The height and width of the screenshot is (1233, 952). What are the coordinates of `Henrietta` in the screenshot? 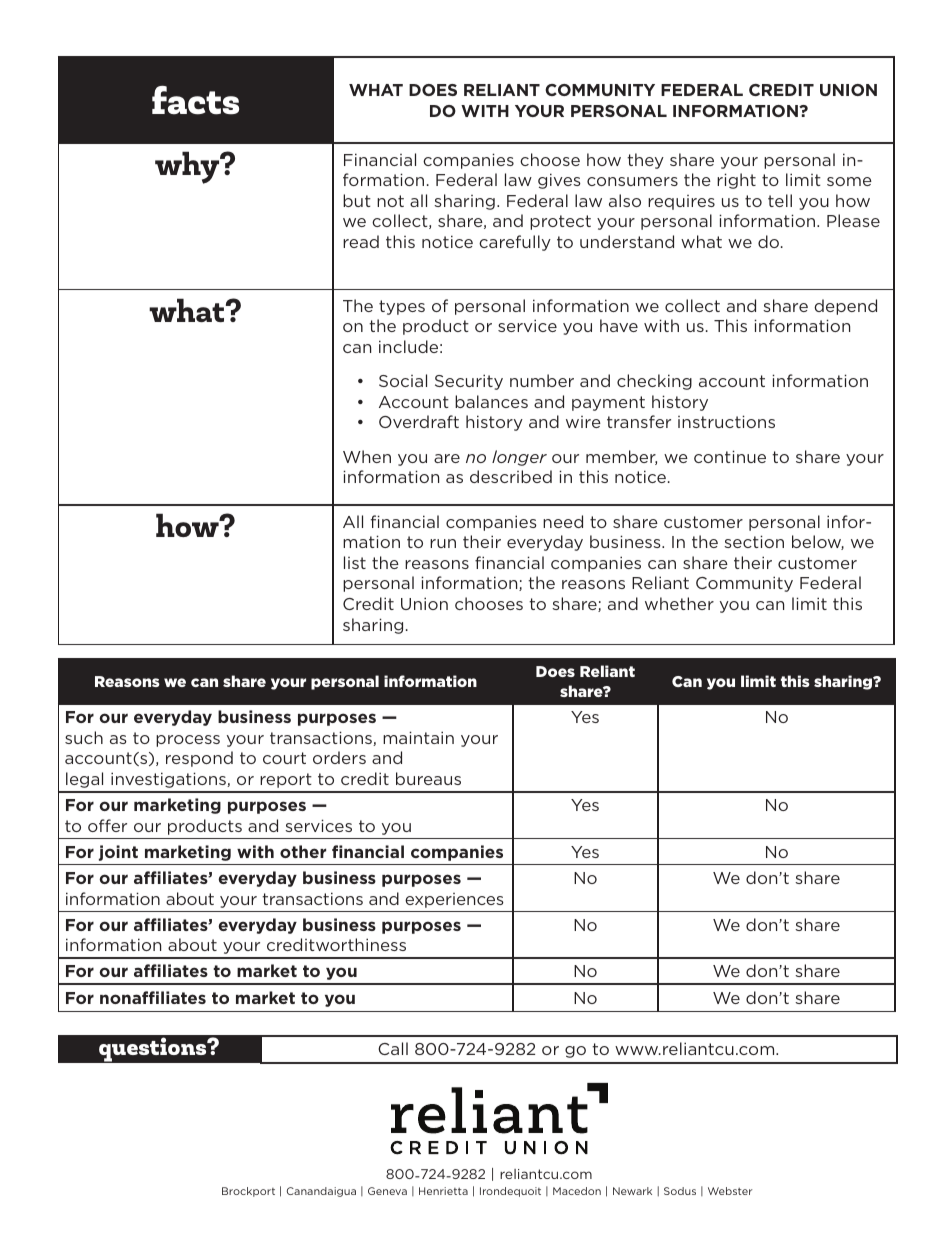 It's located at (443, 1191).
